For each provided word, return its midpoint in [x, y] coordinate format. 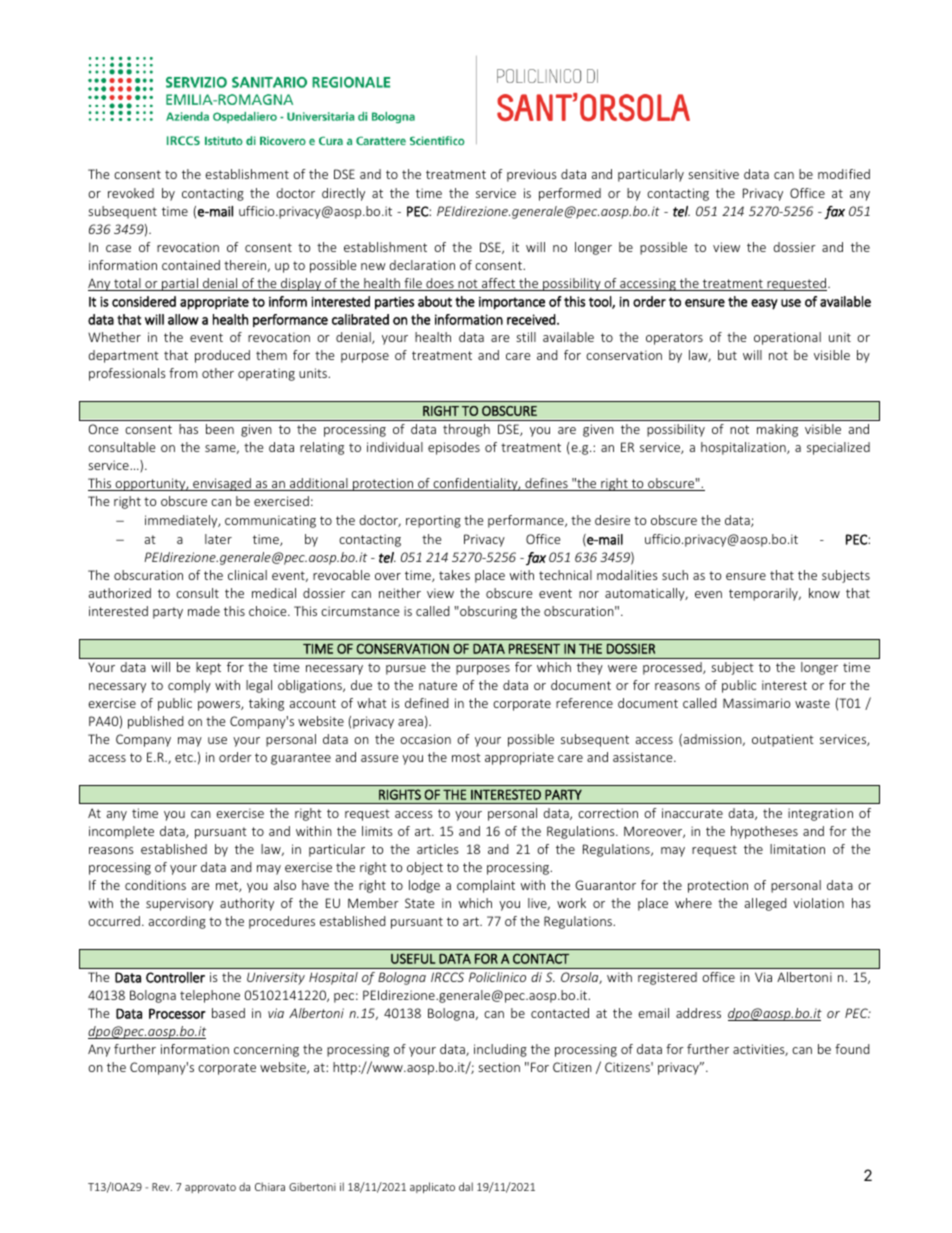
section [499, 1067]
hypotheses [764, 832]
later [218, 539]
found [852, 1049]
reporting [433, 521]
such [675, 575]
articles [438, 849]
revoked [131, 193]
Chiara [270, 1186]
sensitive [713, 174]
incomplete [121, 832]
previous [532, 175]
